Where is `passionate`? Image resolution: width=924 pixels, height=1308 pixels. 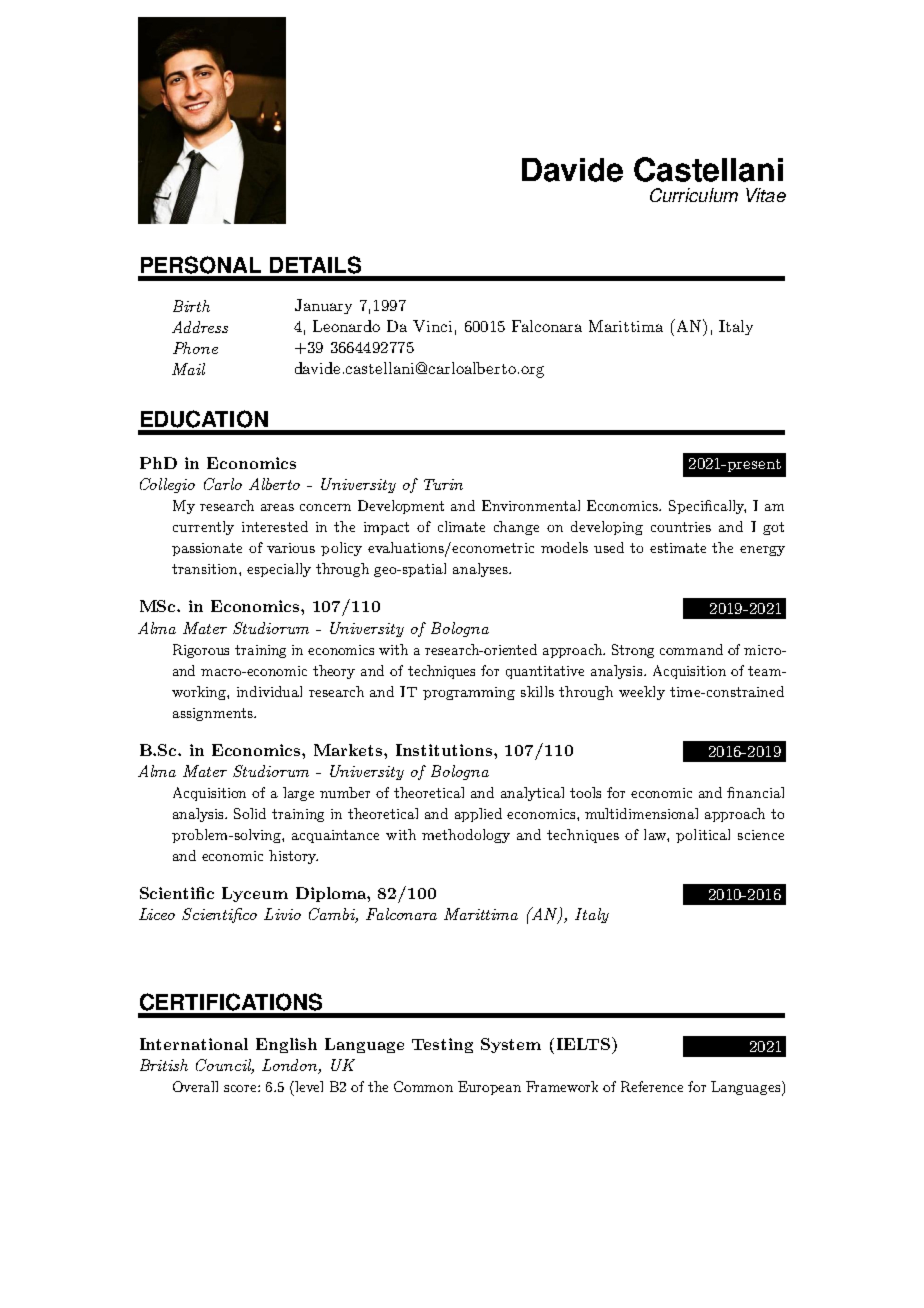 passionate is located at coordinates (207, 549).
